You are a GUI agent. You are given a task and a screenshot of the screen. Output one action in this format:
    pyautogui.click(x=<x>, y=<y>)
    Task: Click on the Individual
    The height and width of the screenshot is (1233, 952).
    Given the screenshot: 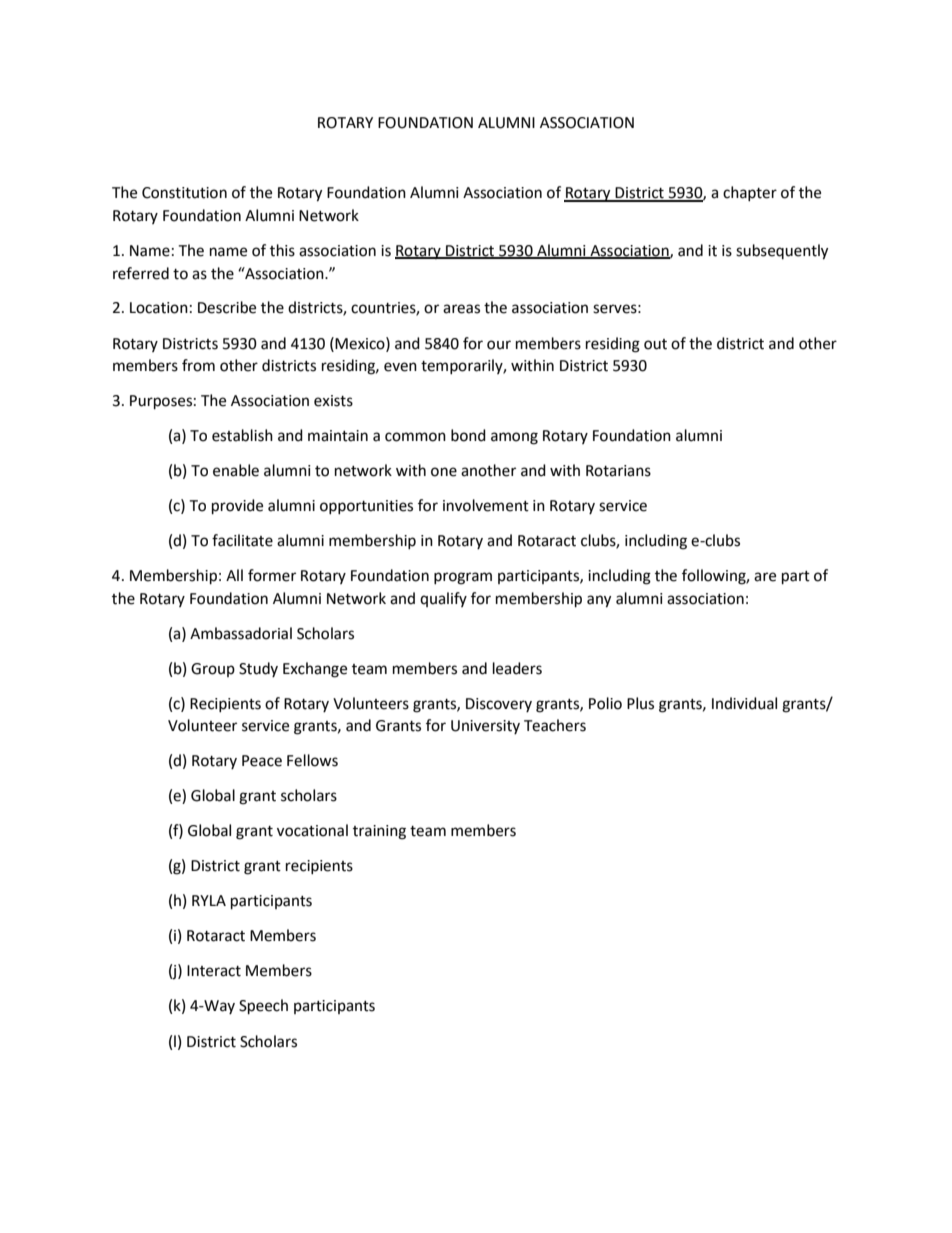 What is the action you would take?
    pyautogui.click(x=744, y=703)
